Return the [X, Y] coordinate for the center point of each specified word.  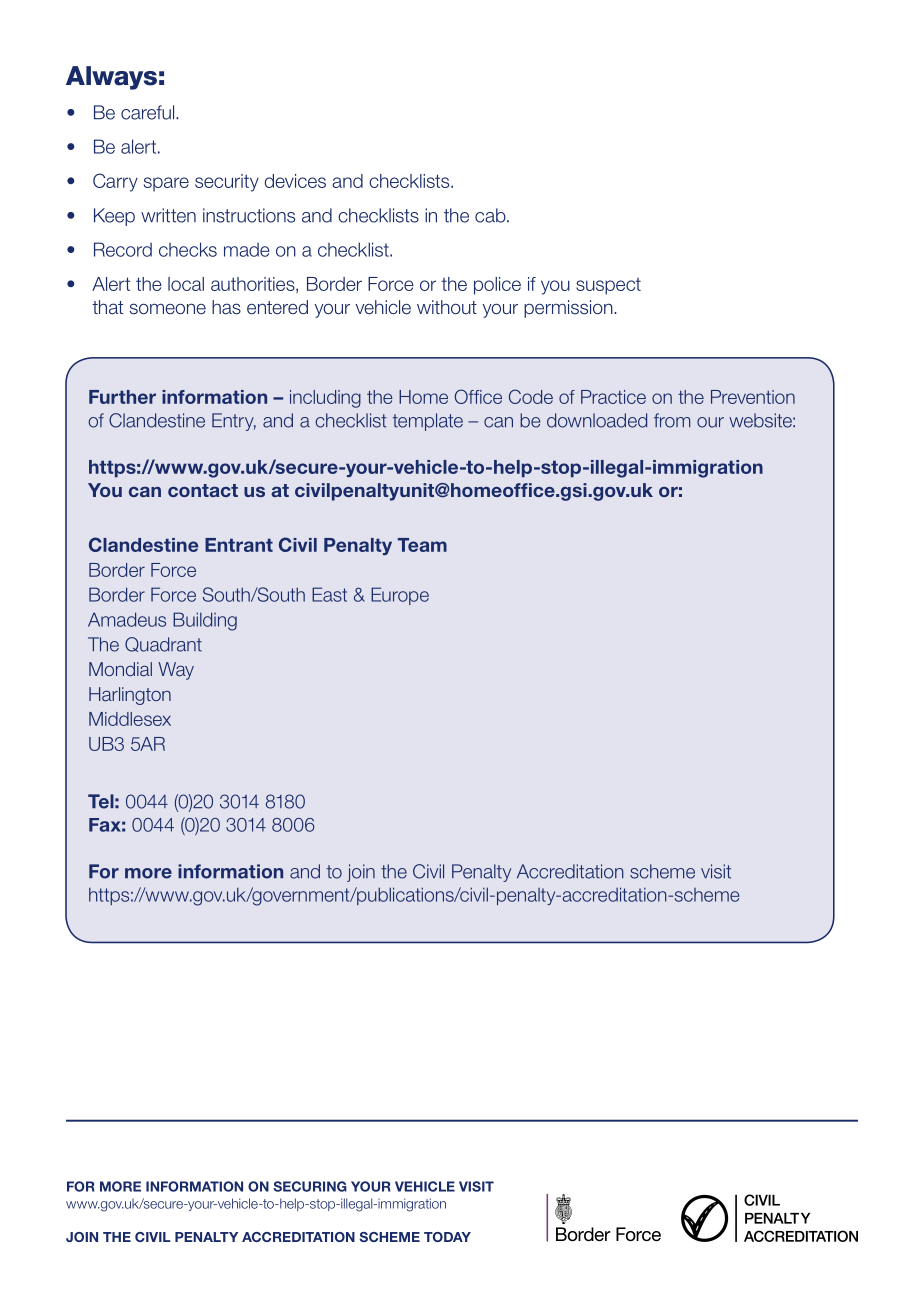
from [672, 420]
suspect [608, 286]
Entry [234, 422]
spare [166, 184]
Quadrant [163, 644]
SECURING [310, 1186]
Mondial [120, 669]
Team [422, 545]
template [428, 422]
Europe [400, 596]
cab [491, 215]
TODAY [447, 1237]
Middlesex [130, 719]
